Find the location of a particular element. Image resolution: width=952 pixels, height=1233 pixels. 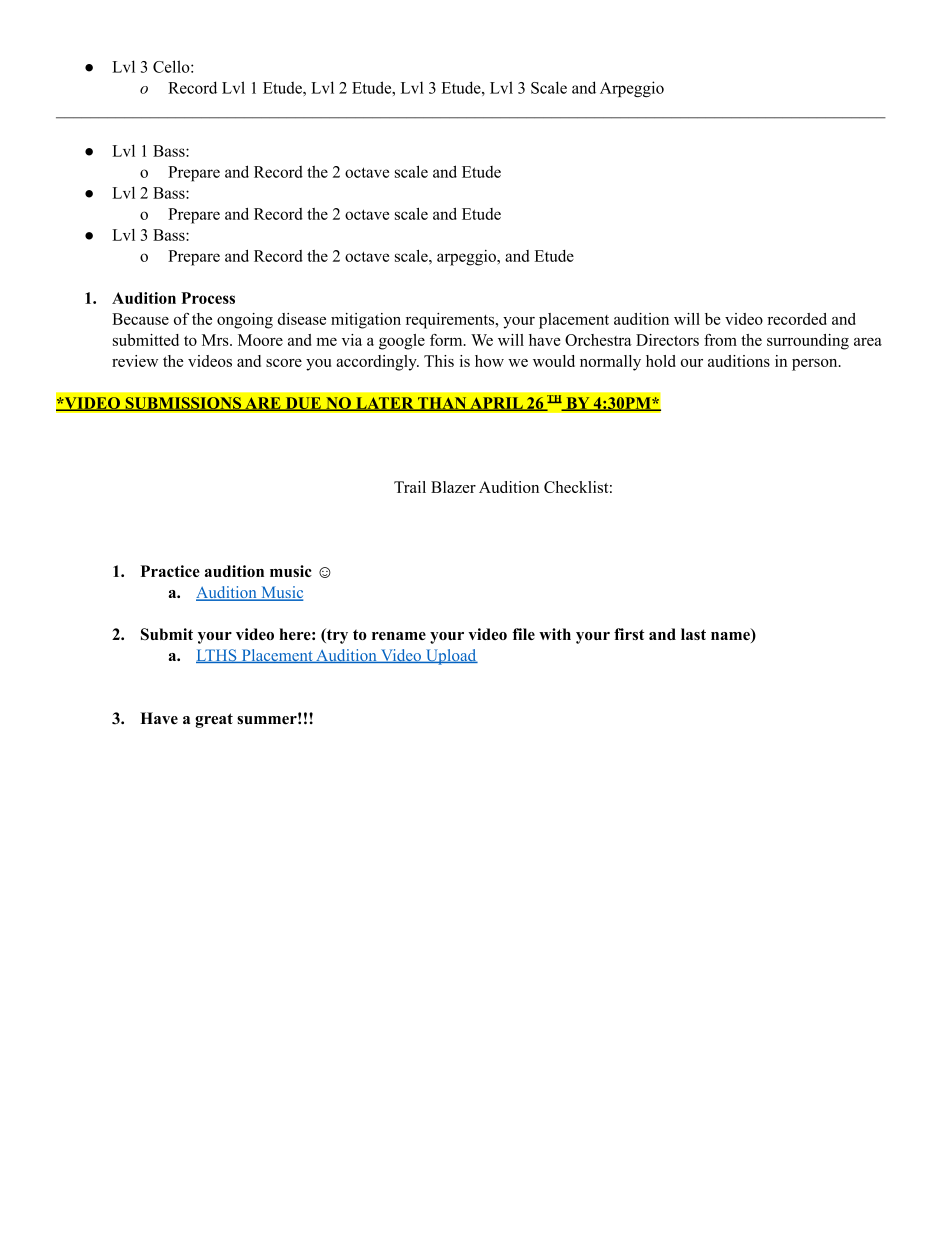

great is located at coordinates (214, 720).
